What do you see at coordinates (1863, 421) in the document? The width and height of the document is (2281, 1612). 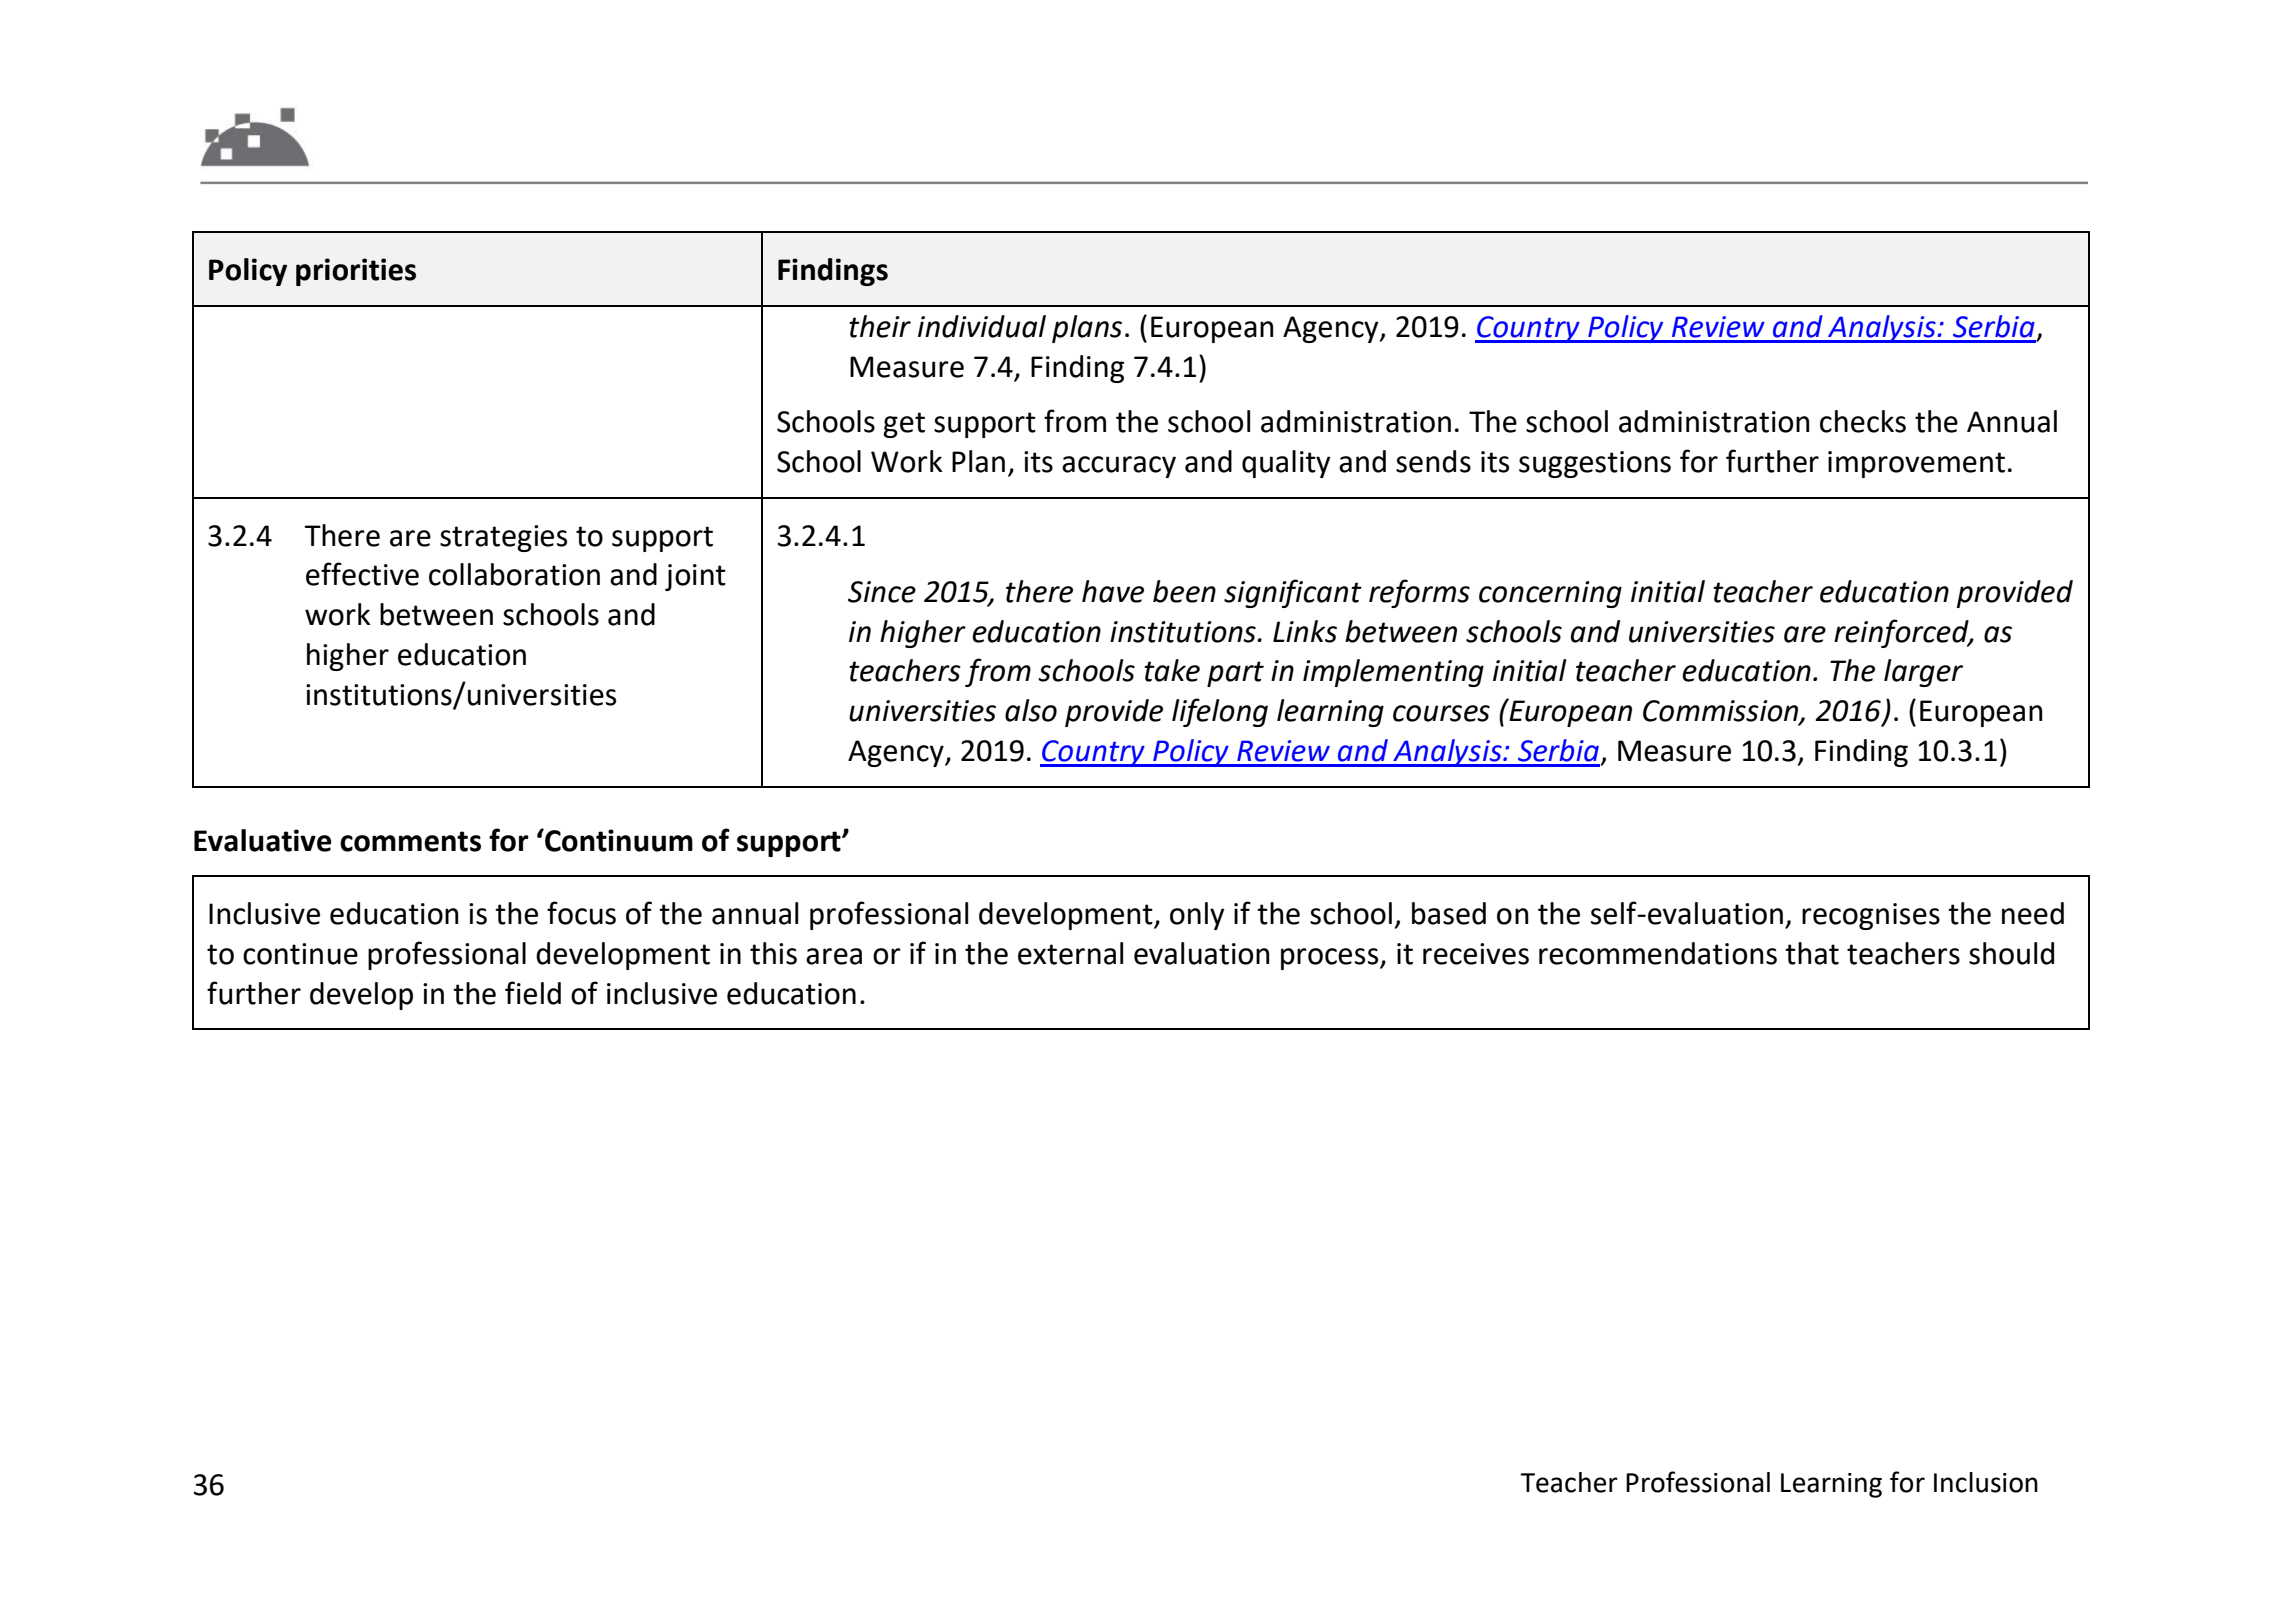 I see `checks` at bounding box center [1863, 421].
